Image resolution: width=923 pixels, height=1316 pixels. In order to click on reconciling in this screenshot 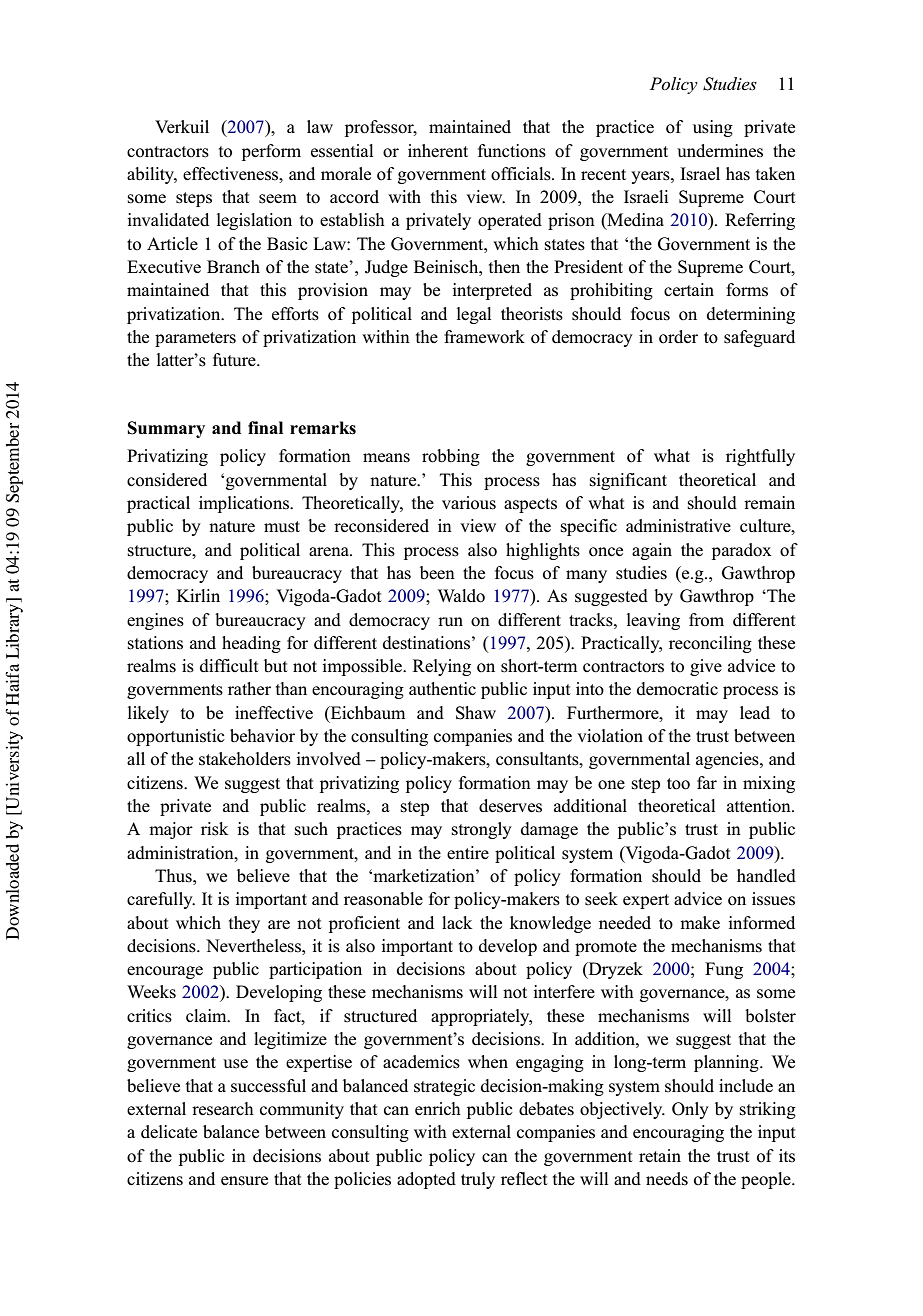, I will do `click(710, 644)`.
